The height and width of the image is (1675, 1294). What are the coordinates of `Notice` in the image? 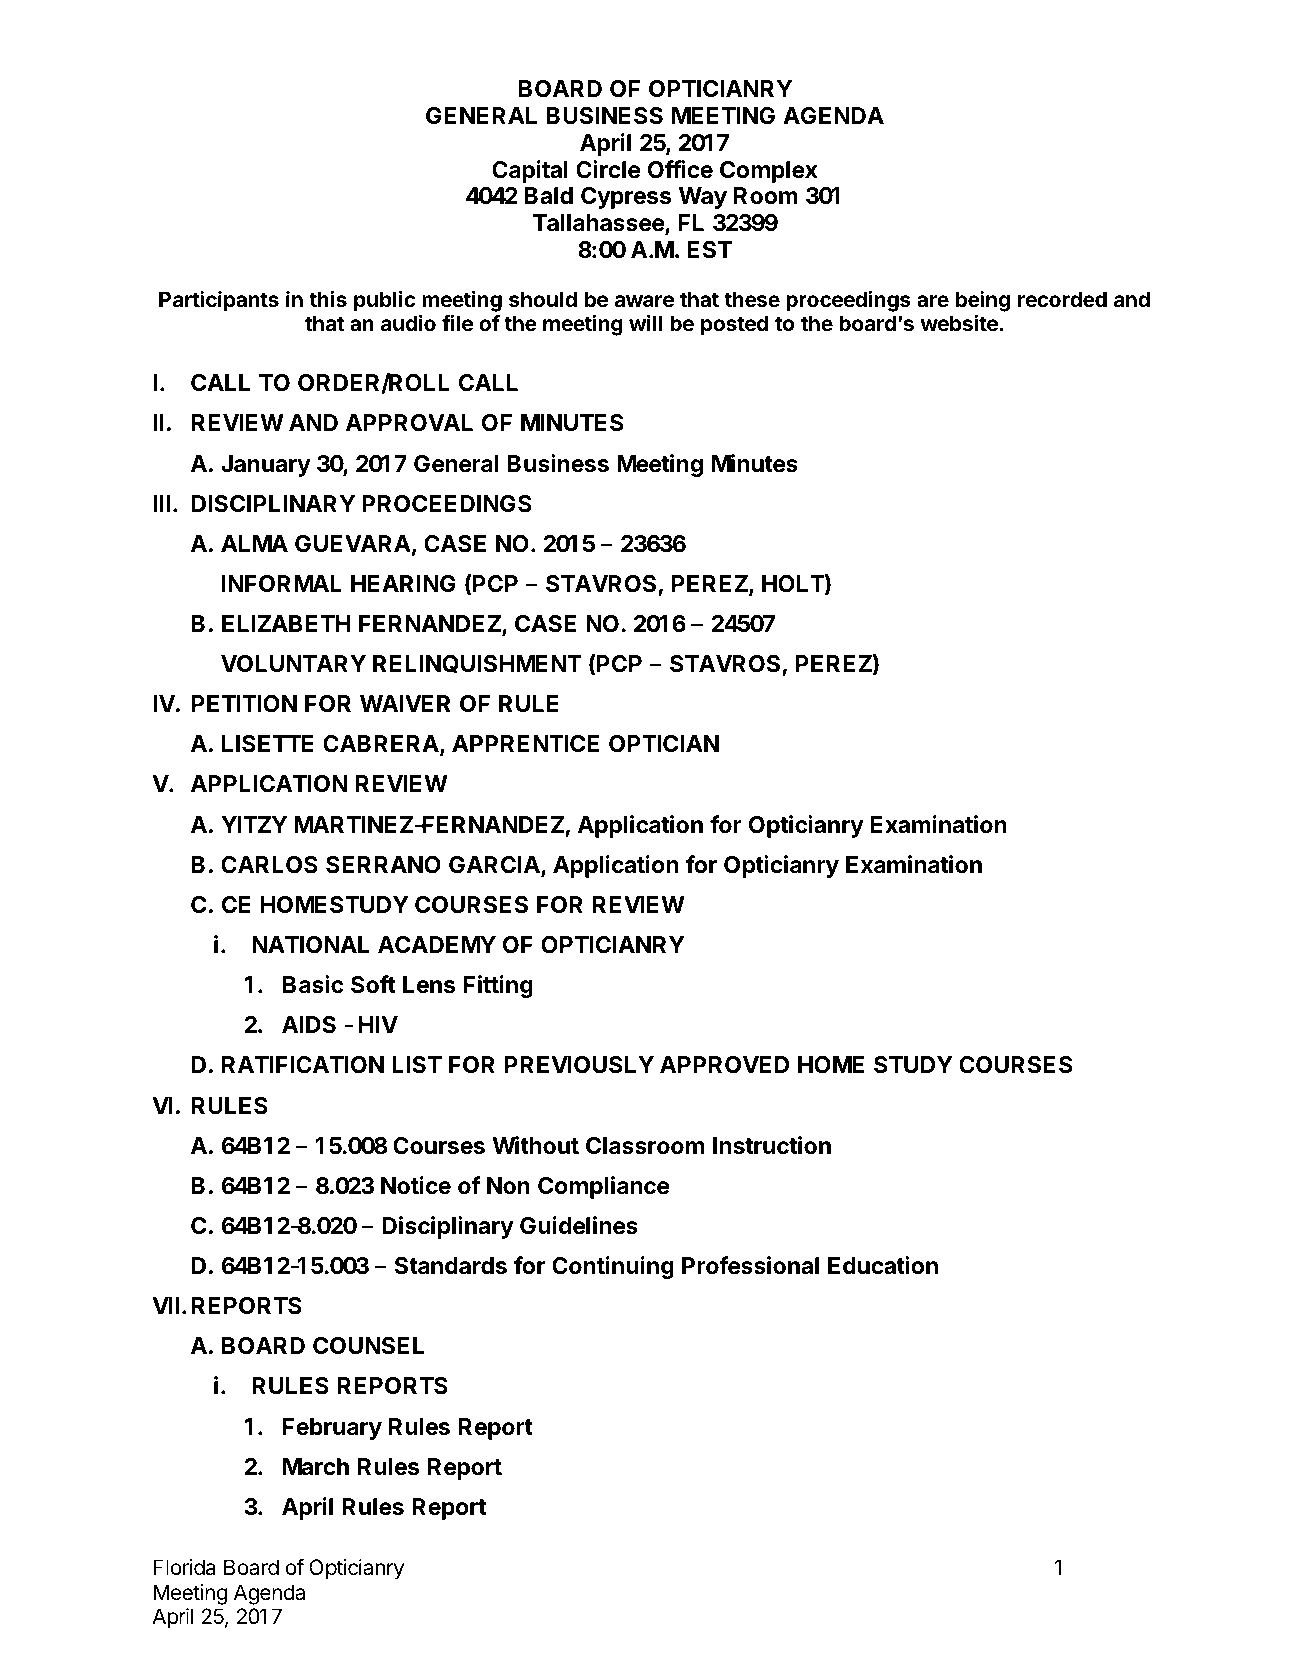 It's located at (416, 1185).
